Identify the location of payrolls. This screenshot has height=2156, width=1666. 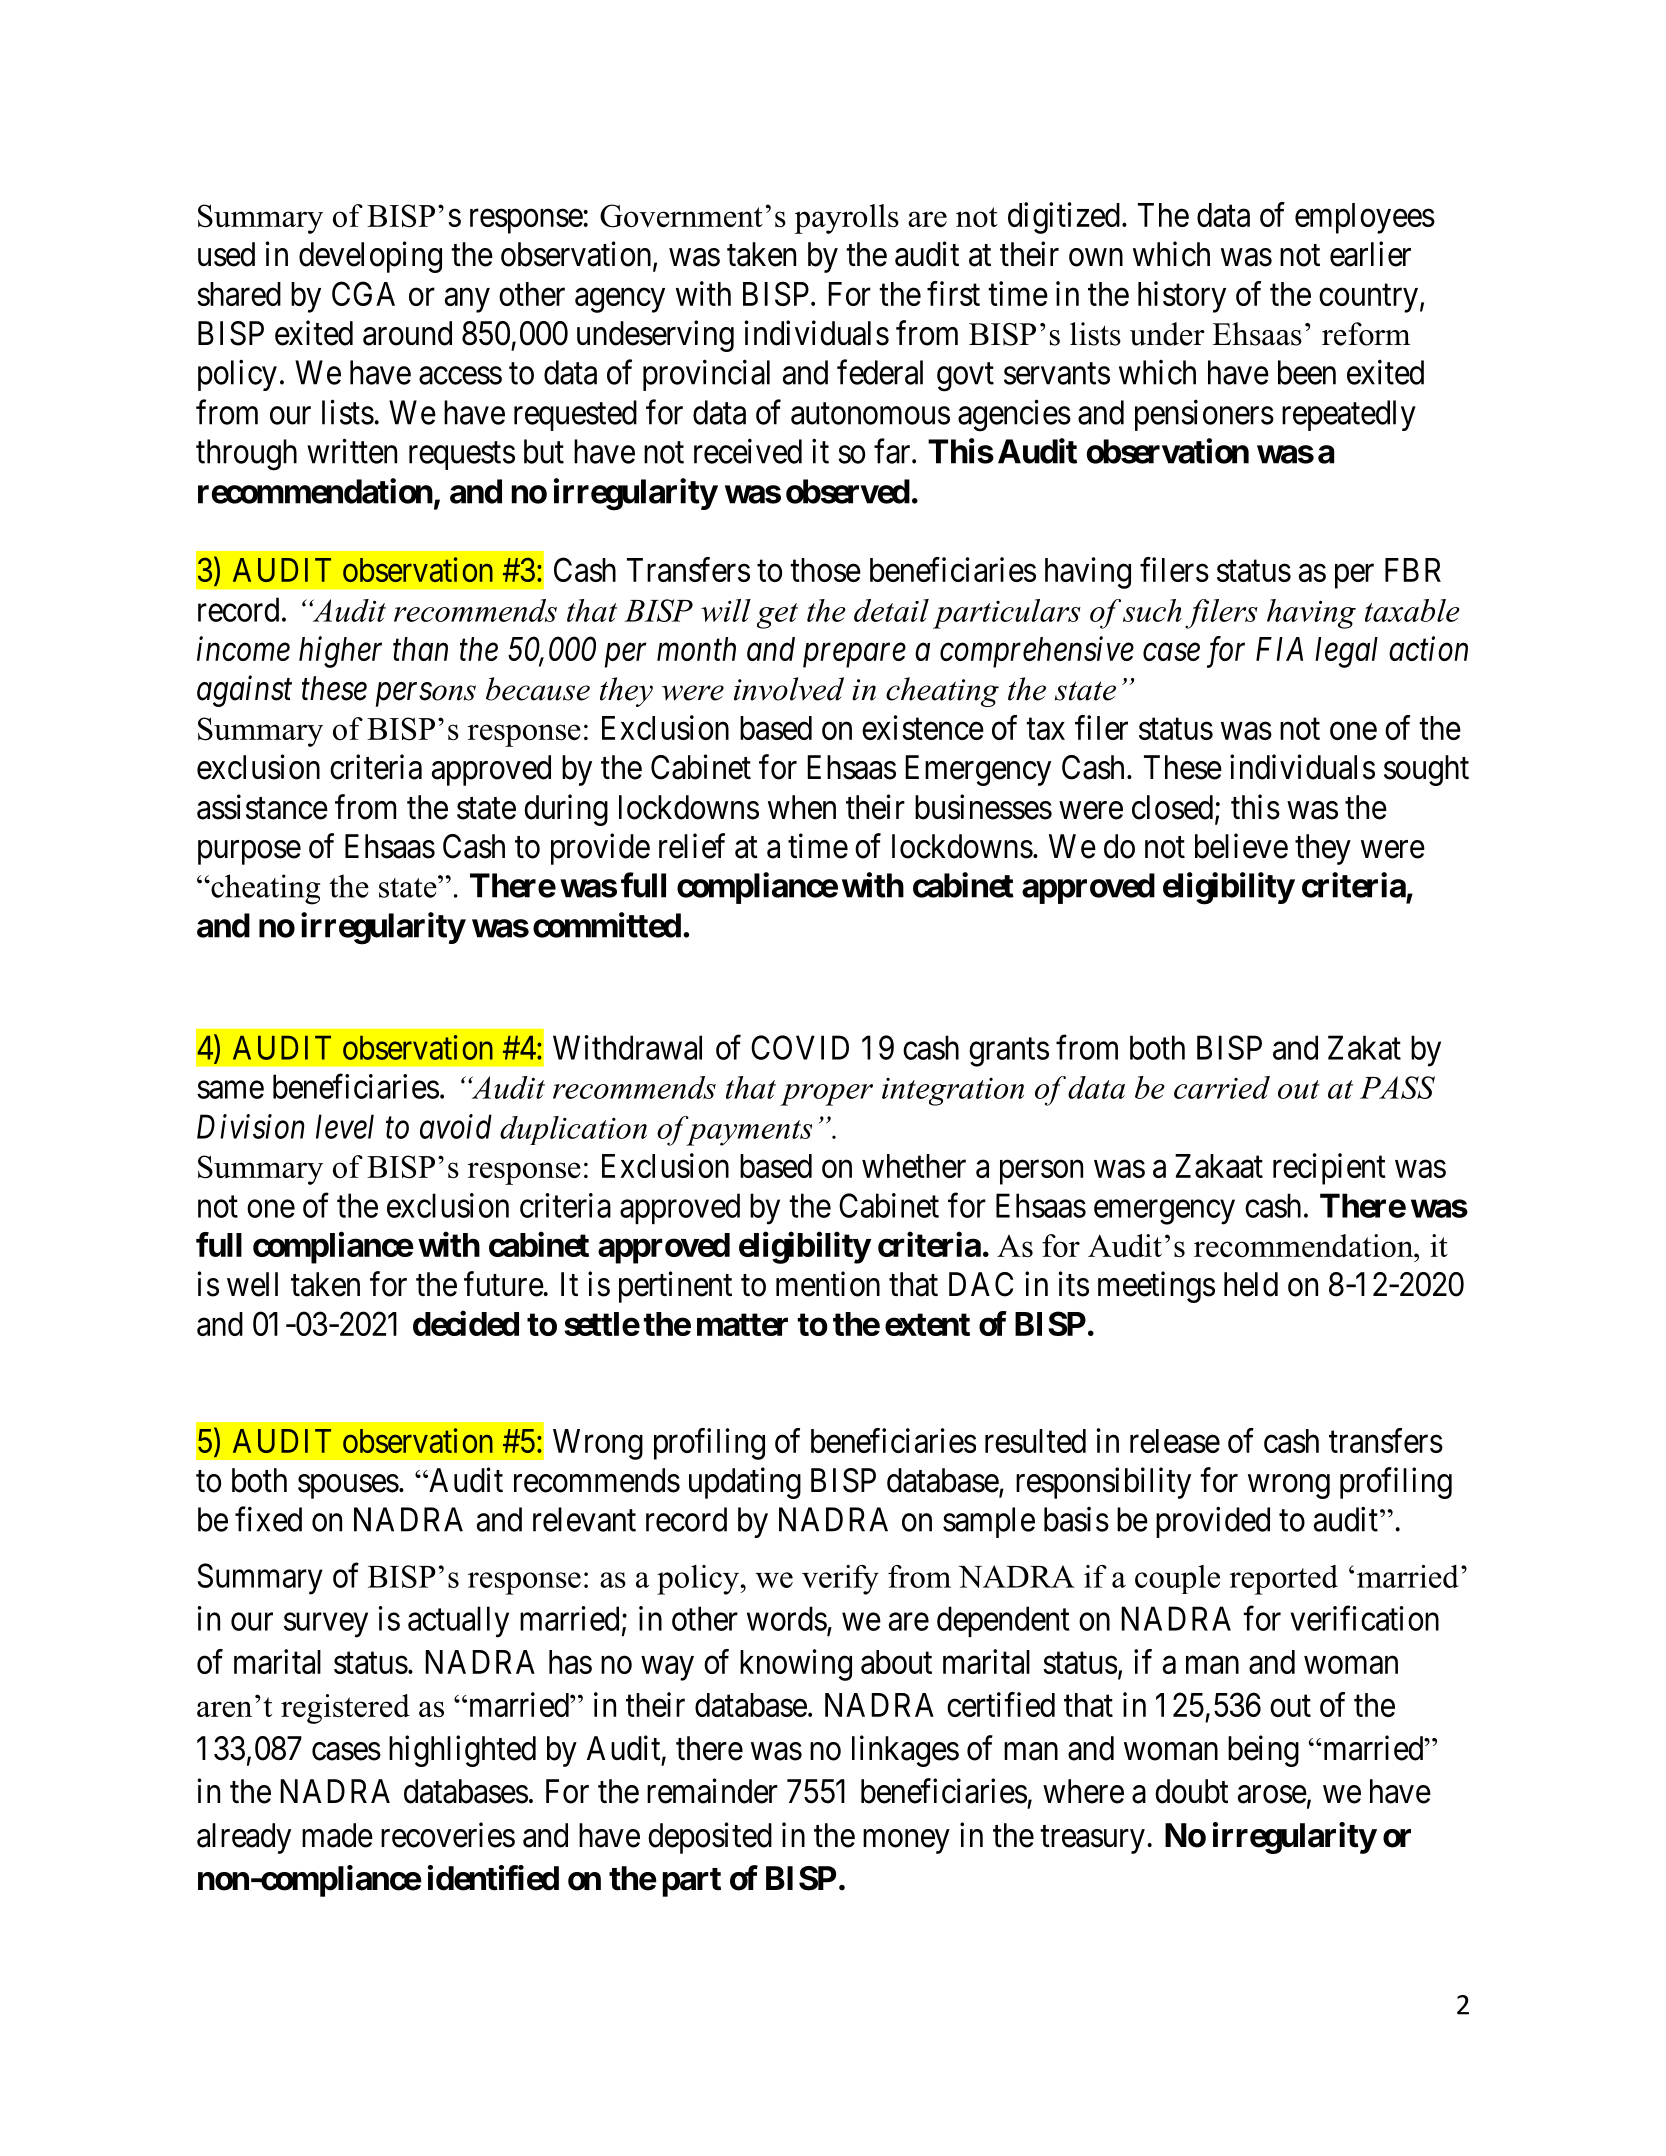
(846, 219).
